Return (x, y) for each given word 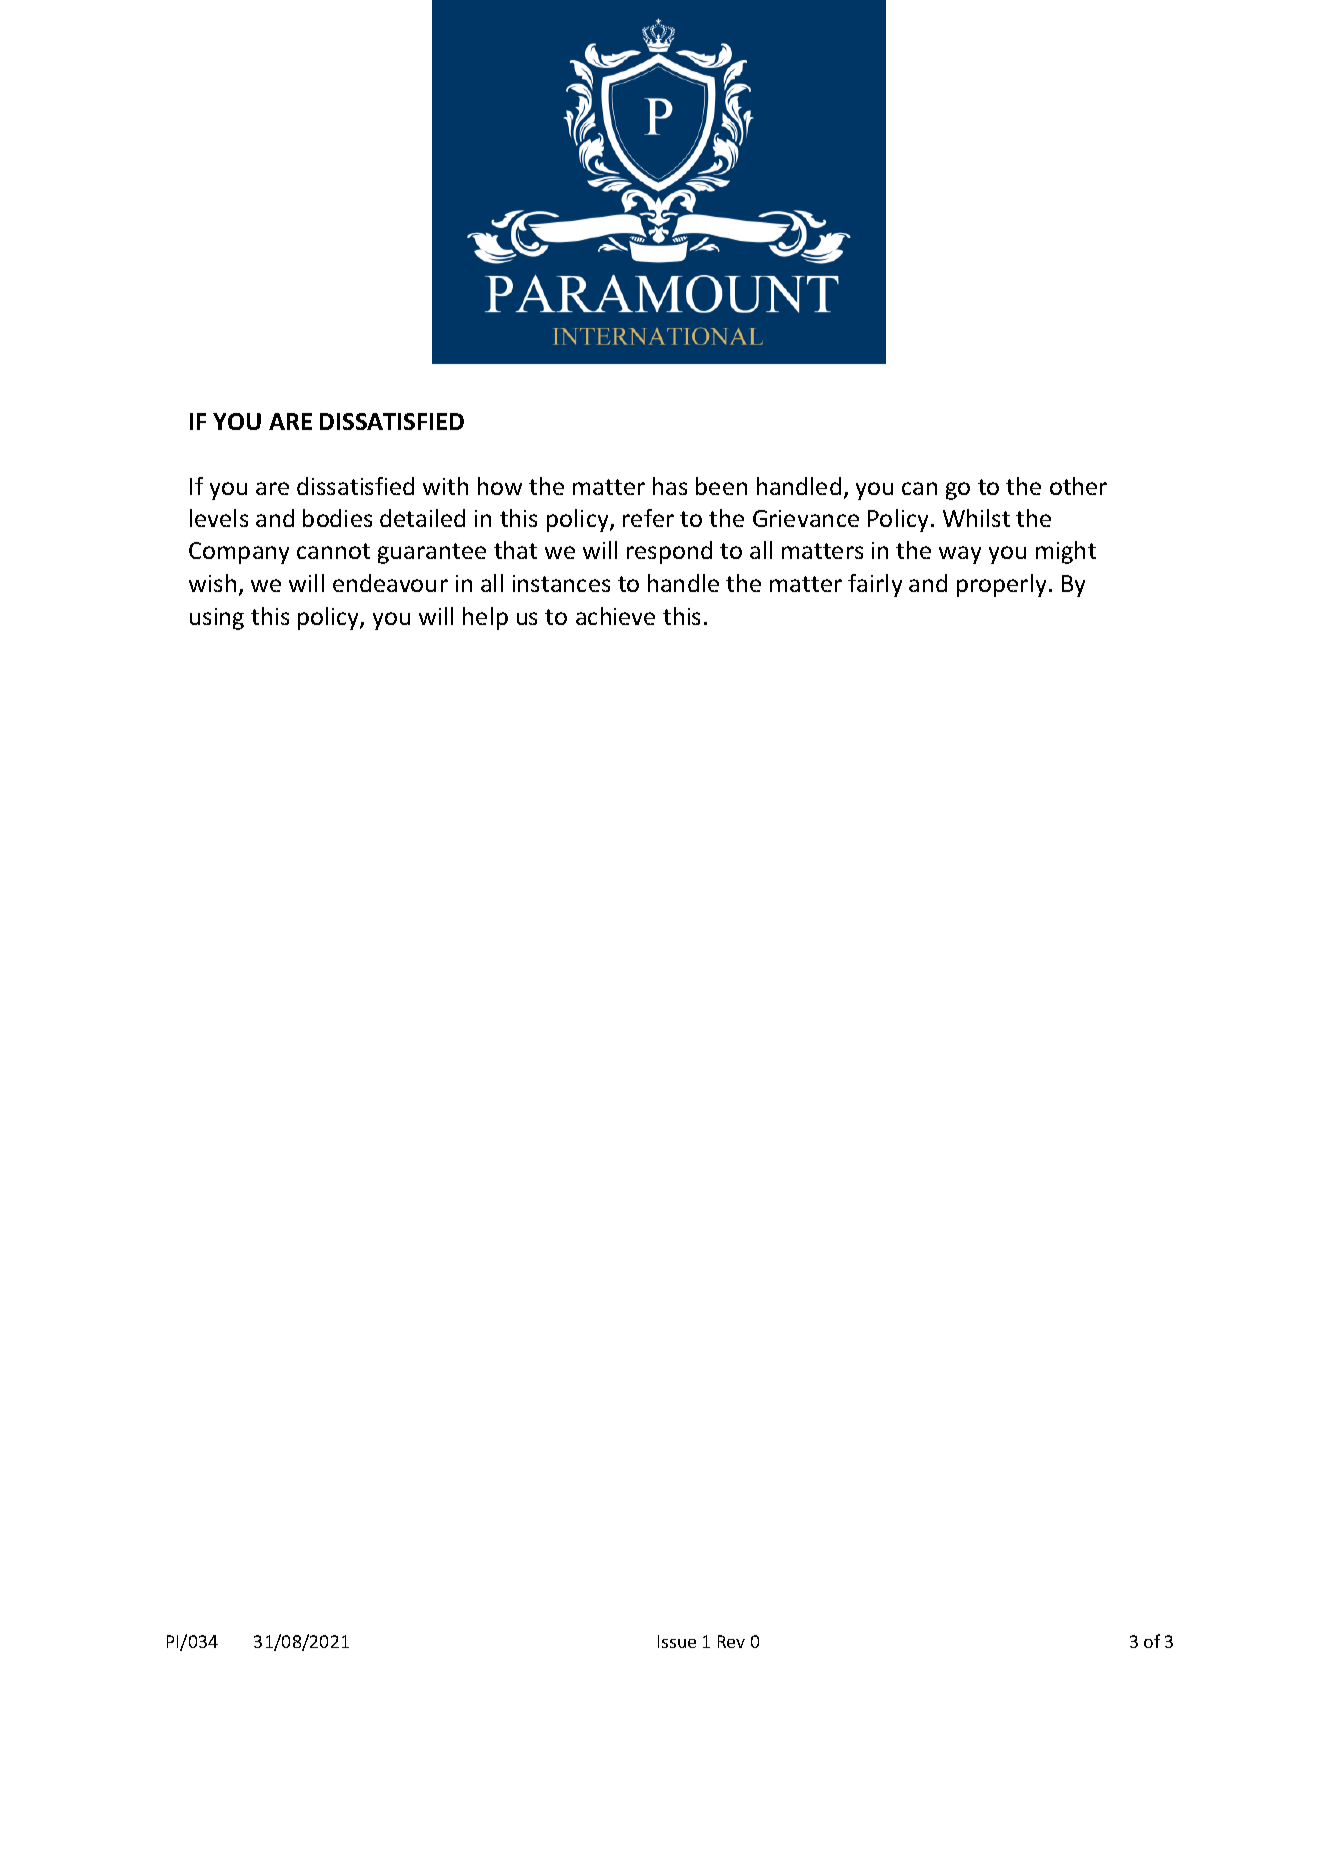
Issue (677, 1641)
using (217, 619)
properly (1001, 585)
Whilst (976, 518)
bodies (337, 518)
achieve (615, 616)
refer (648, 518)
